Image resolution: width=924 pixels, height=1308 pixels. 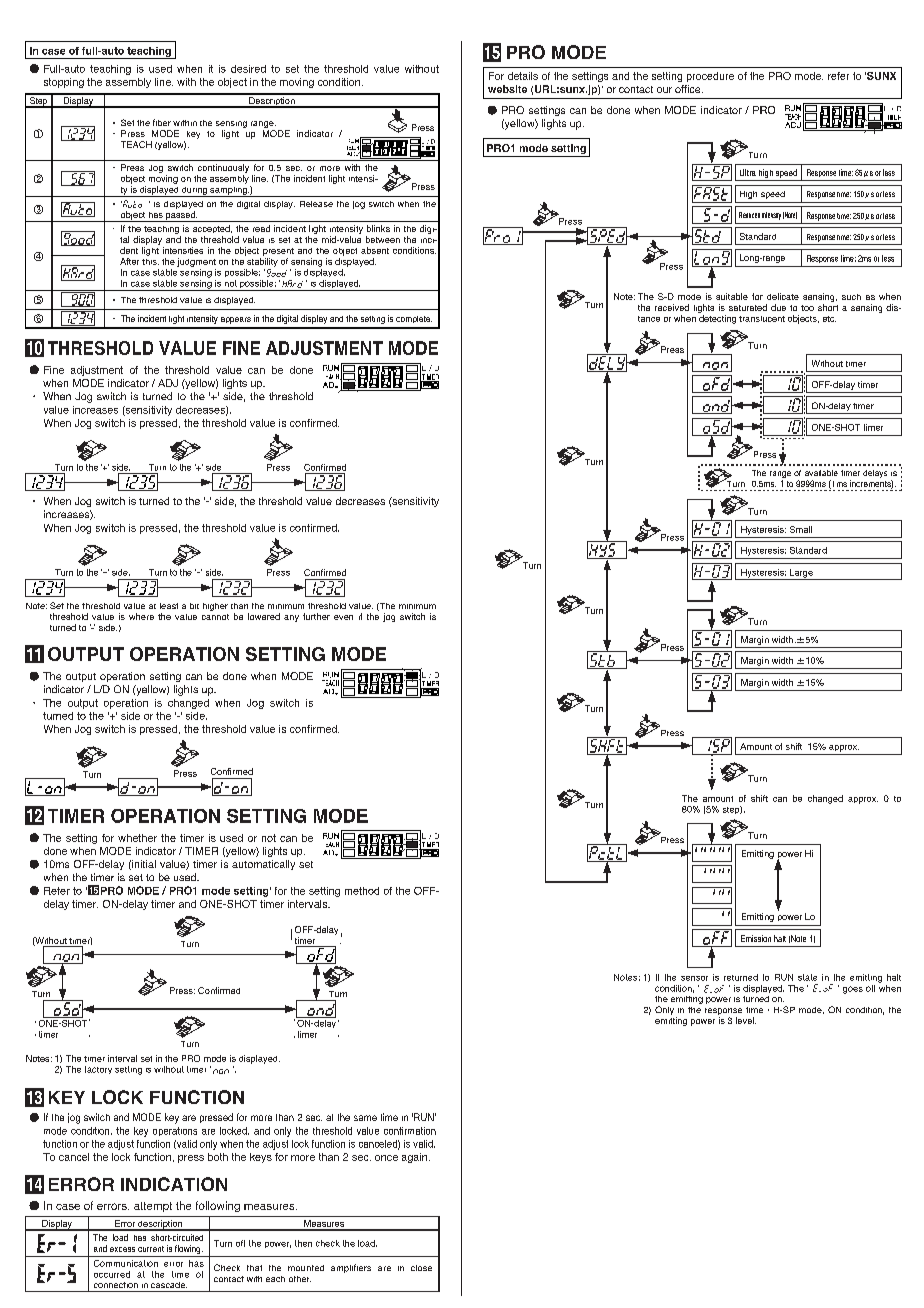 I want to click on current, so click(x=151, y=1249).
